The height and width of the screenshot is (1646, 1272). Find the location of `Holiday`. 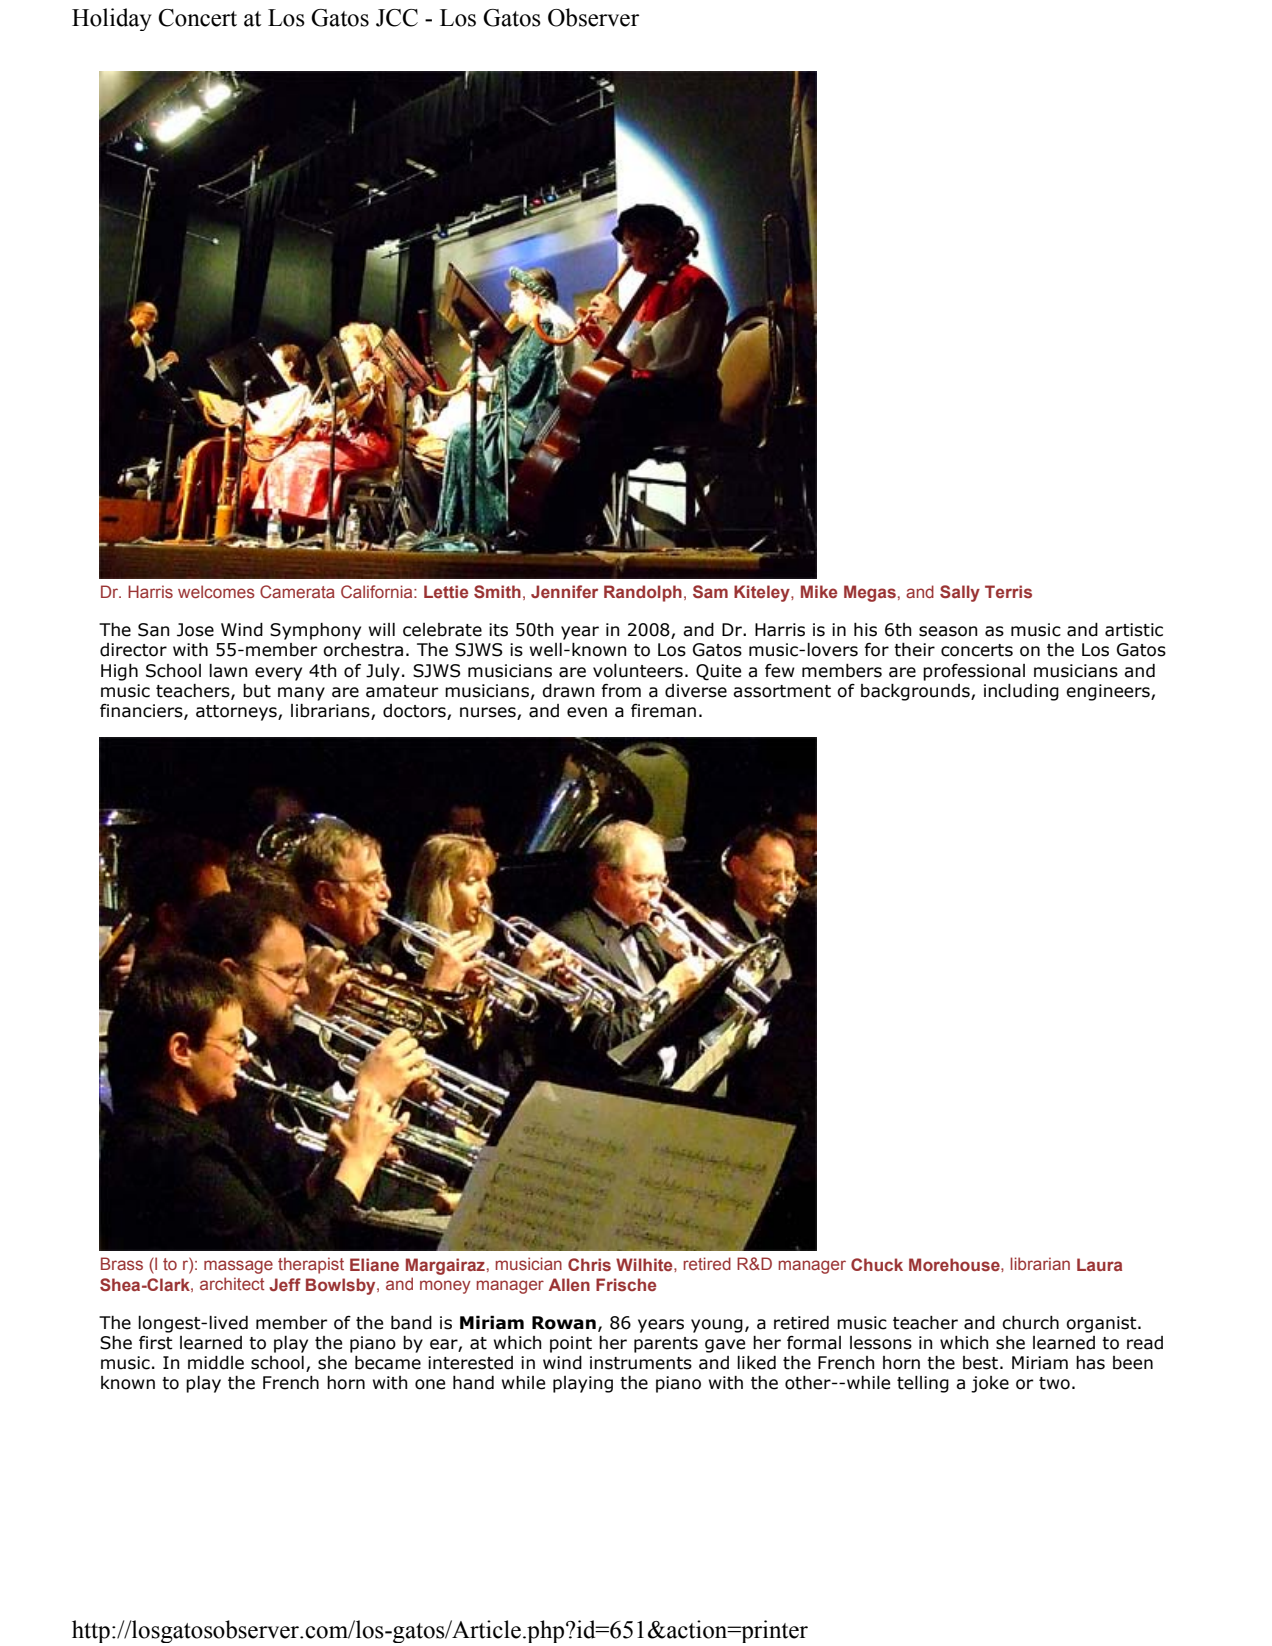

Holiday is located at coordinates (112, 19).
